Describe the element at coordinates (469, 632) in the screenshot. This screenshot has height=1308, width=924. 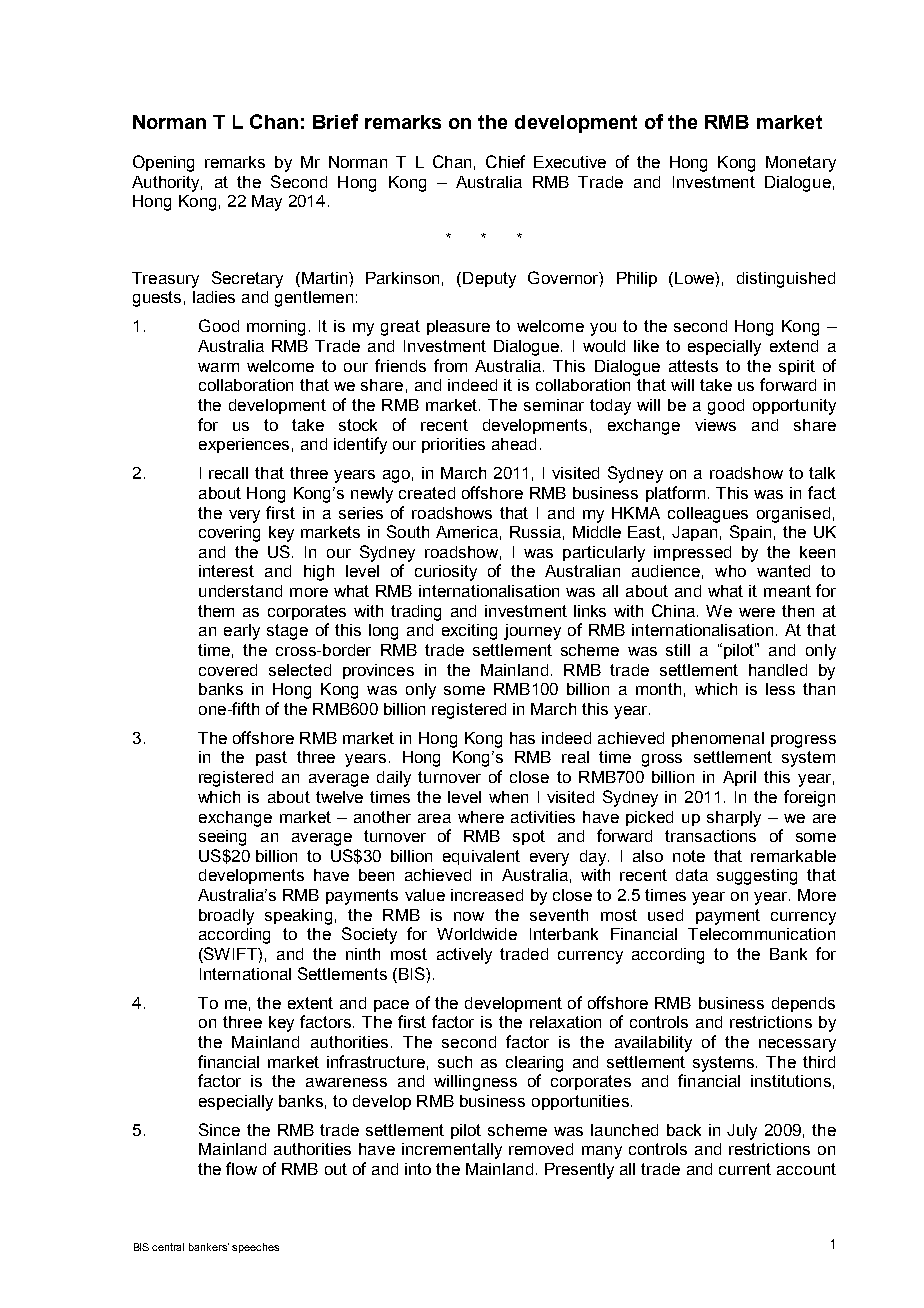
I see `exciting` at that location.
